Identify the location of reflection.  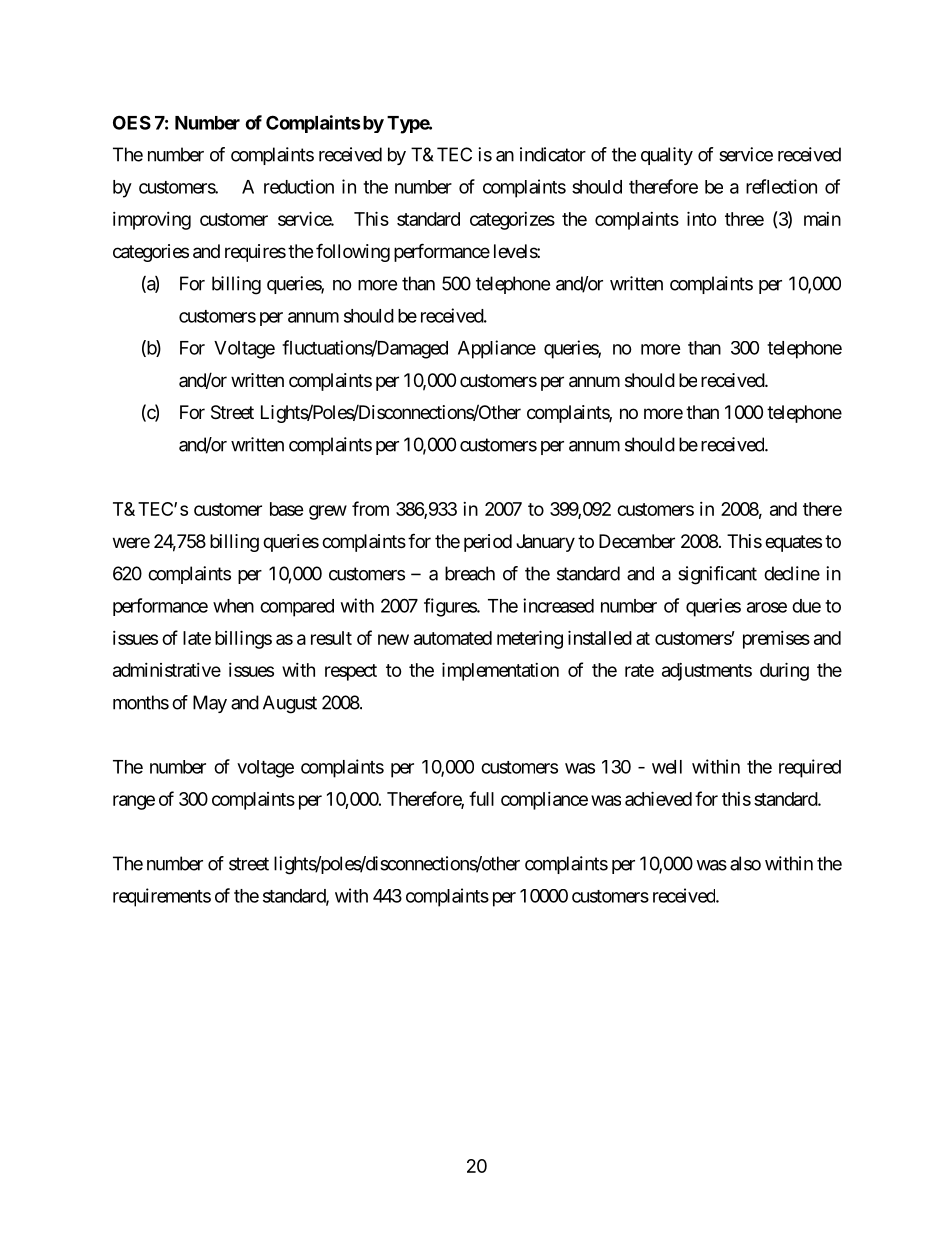
(781, 186).
